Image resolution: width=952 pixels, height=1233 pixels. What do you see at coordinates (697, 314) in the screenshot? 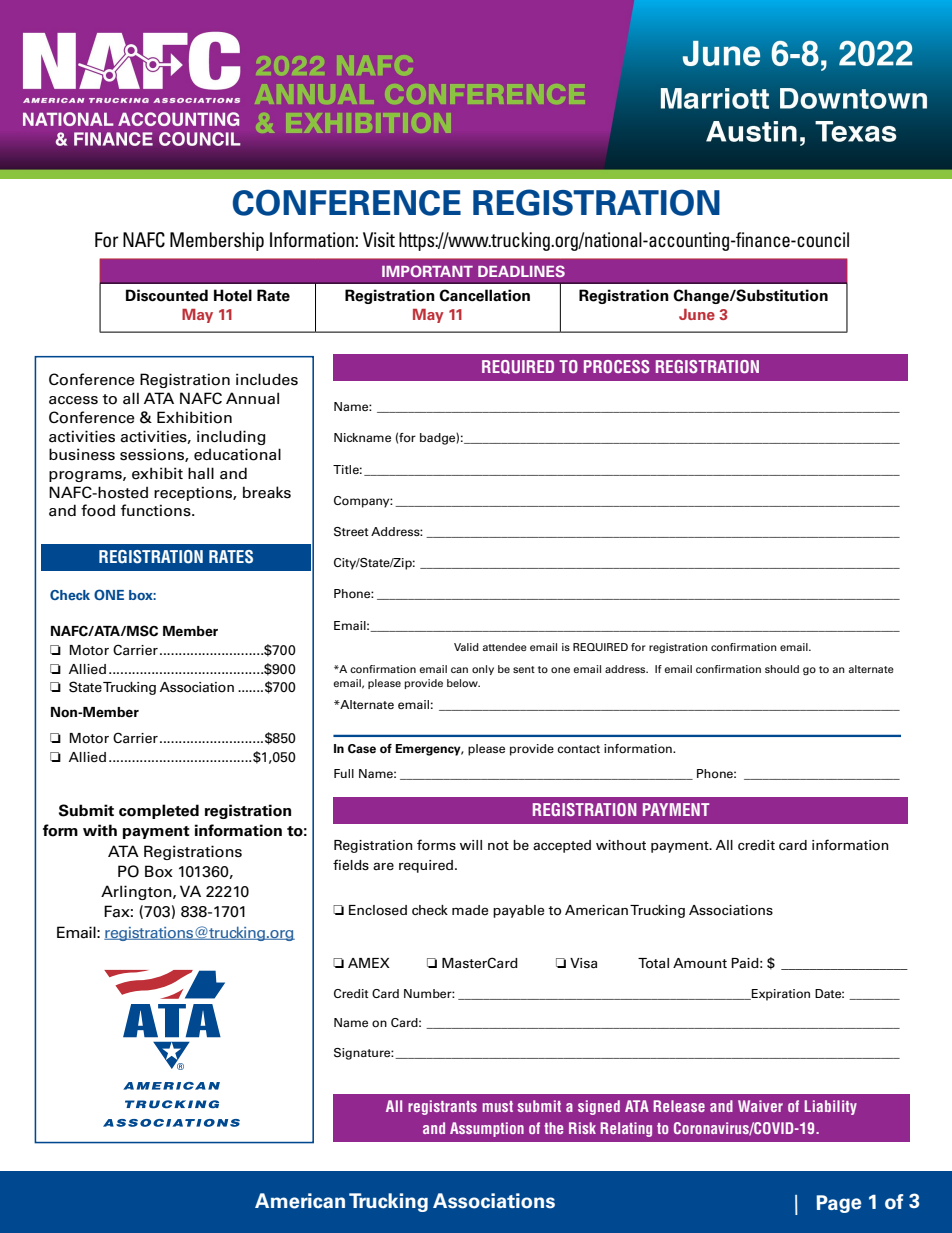
I see `June` at bounding box center [697, 314].
